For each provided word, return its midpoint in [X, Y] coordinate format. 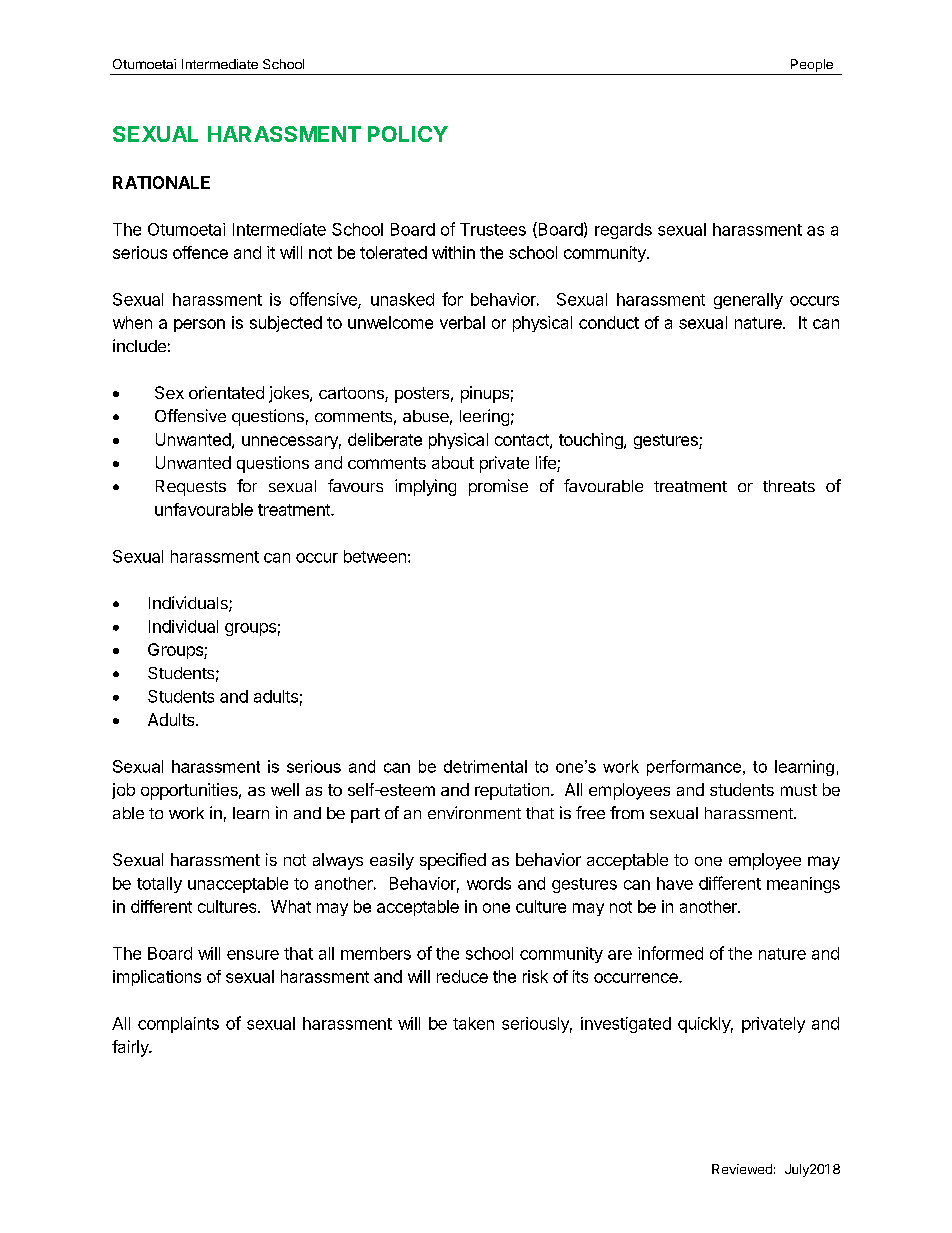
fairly [131, 1048]
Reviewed [742, 1169]
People [811, 67]
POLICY [408, 134]
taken [473, 1023]
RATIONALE [161, 182]
